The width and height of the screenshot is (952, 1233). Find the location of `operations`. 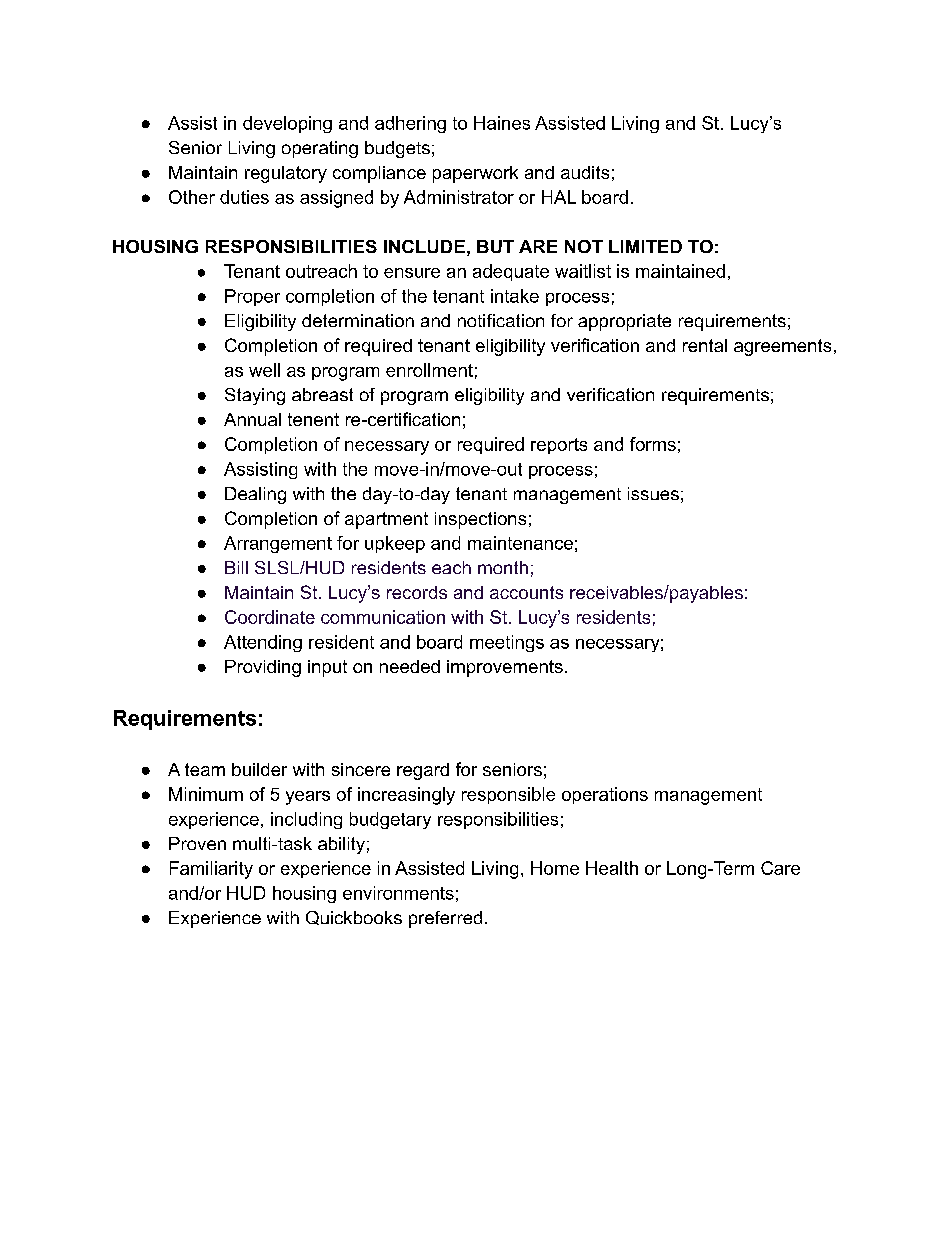

operations is located at coordinates (605, 795).
